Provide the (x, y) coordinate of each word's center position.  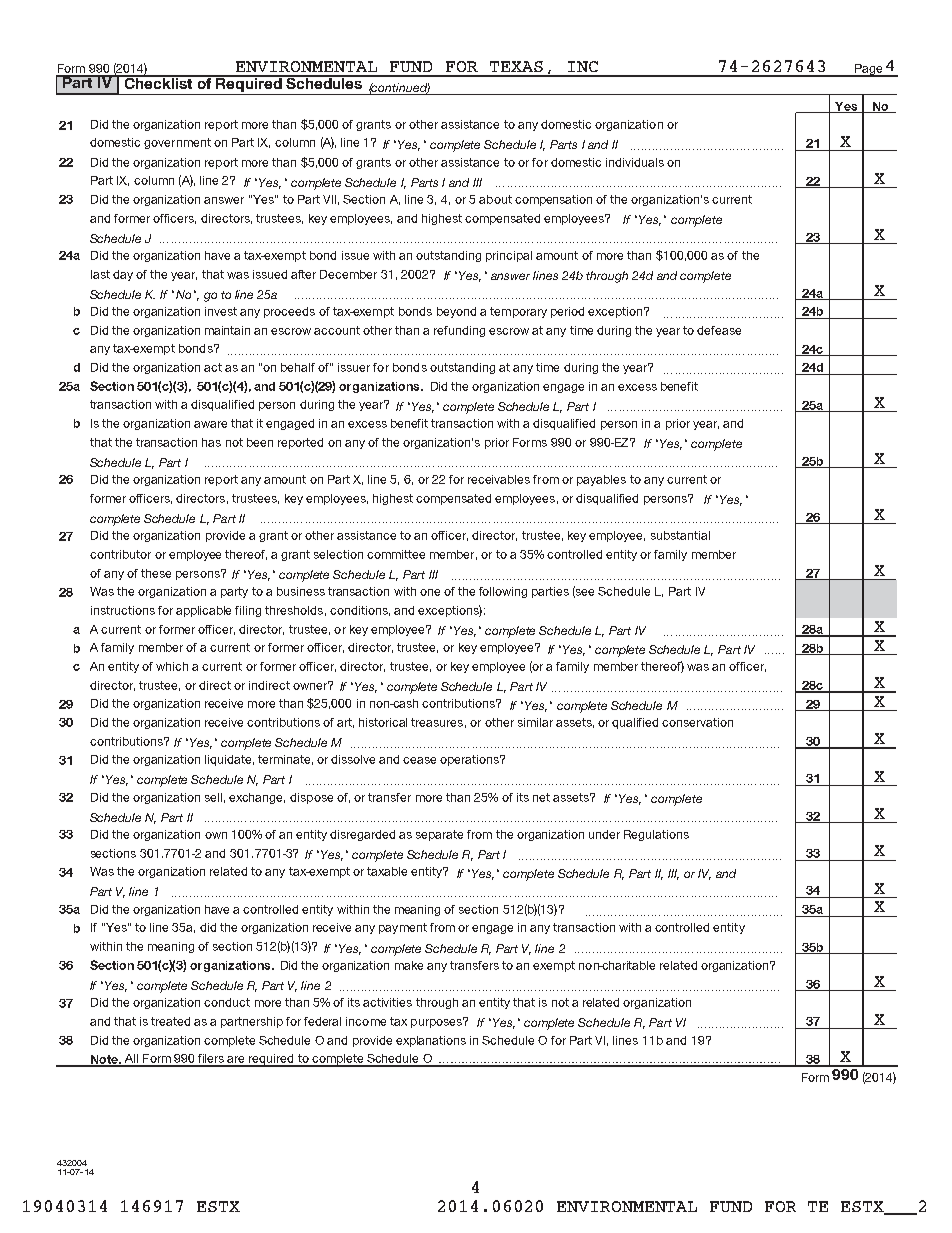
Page (868, 70)
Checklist (158, 82)
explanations (431, 1041)
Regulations (656, 835)
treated (170, 1021)
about (495, 199)
